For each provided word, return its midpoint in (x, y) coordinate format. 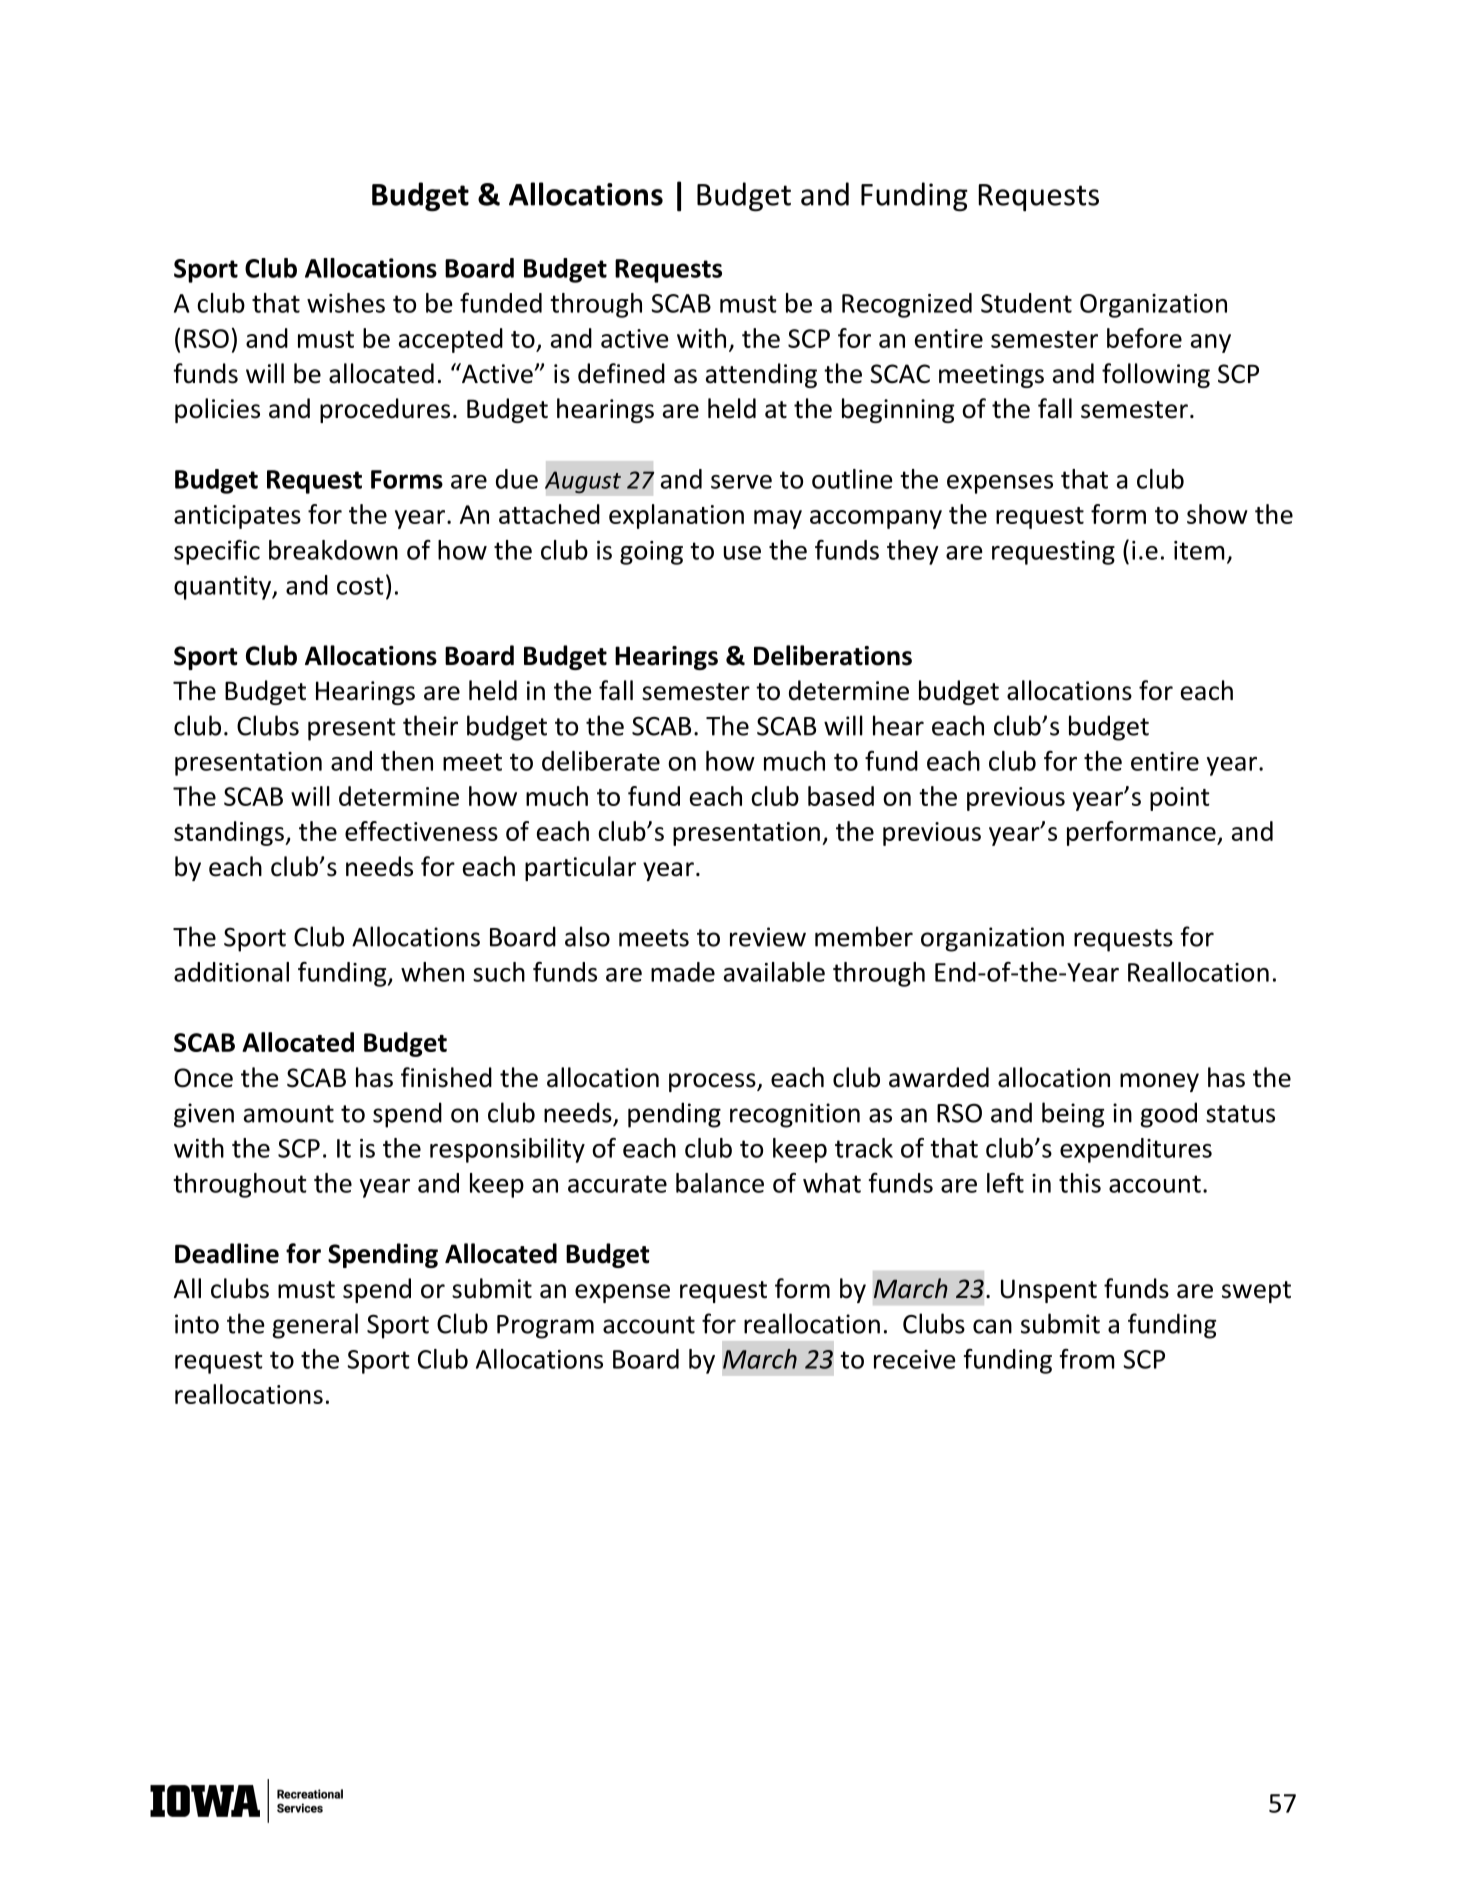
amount (289, 1114)
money (1159, 1082)
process (713, 1082)
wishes (346, 303)
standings (230, 833)
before (1144, 338)
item (1199, 550)
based (841, 796)
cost (360, 586)
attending (761, 375)
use (742, 553)
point (1180, 799)
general (315, 1326)
